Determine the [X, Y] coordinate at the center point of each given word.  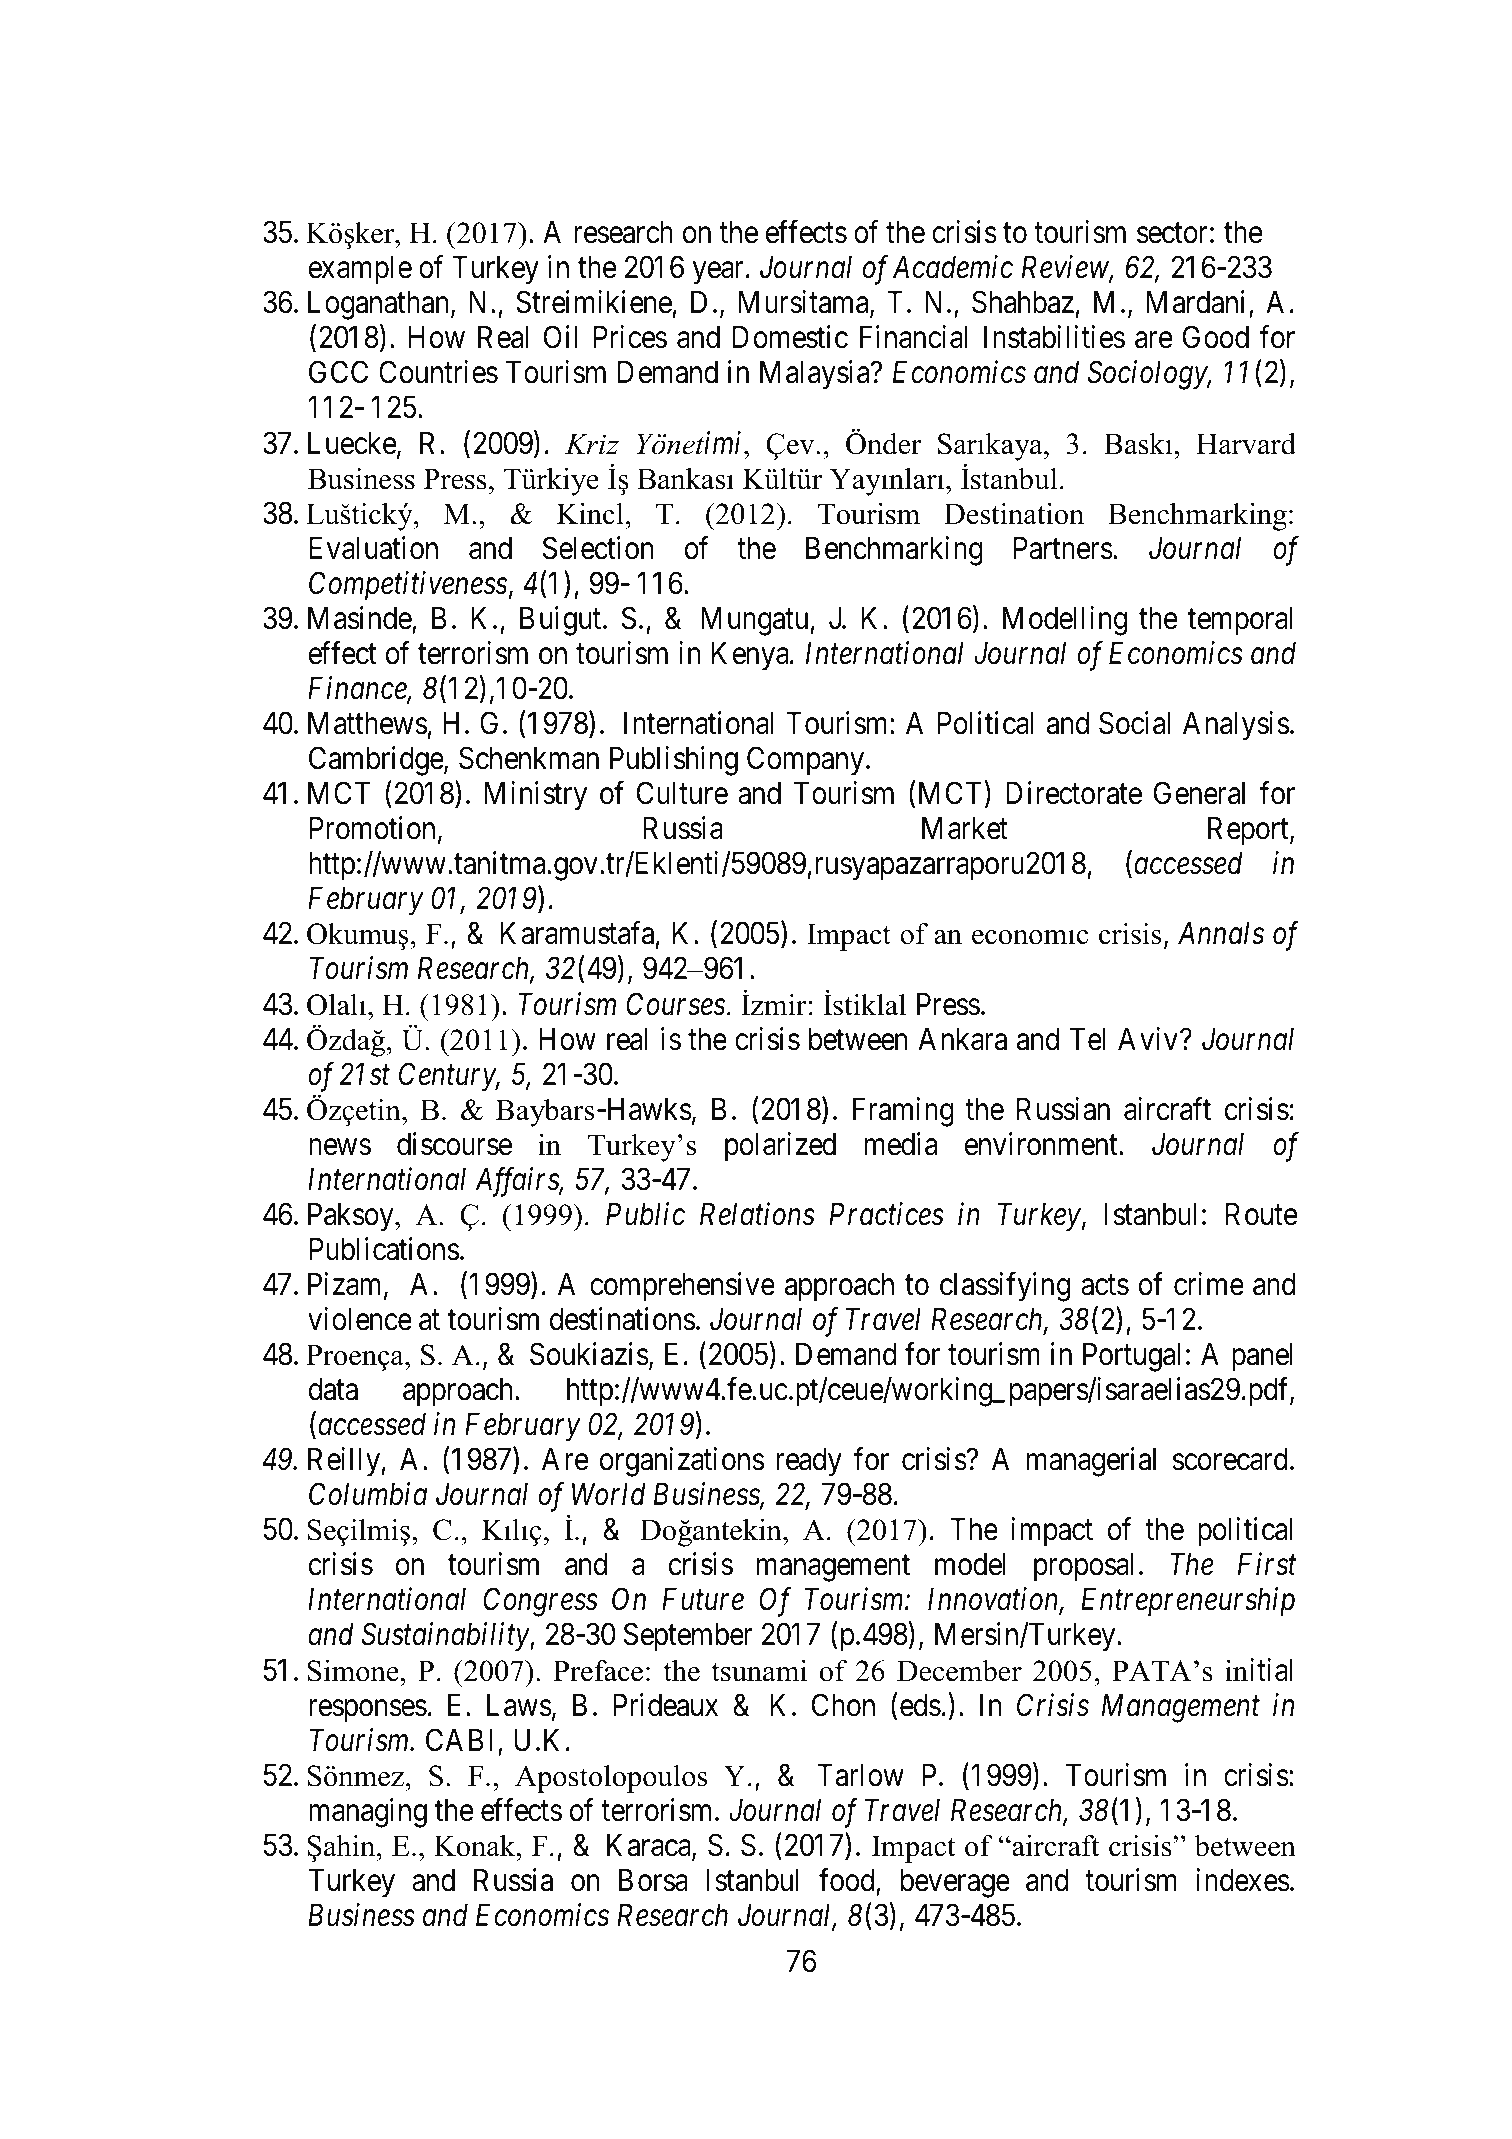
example [360, 270]
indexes [1243, 1880]
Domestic [790, 337]
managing [368, 1813]
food [846, 1880]
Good [1216, 337]
